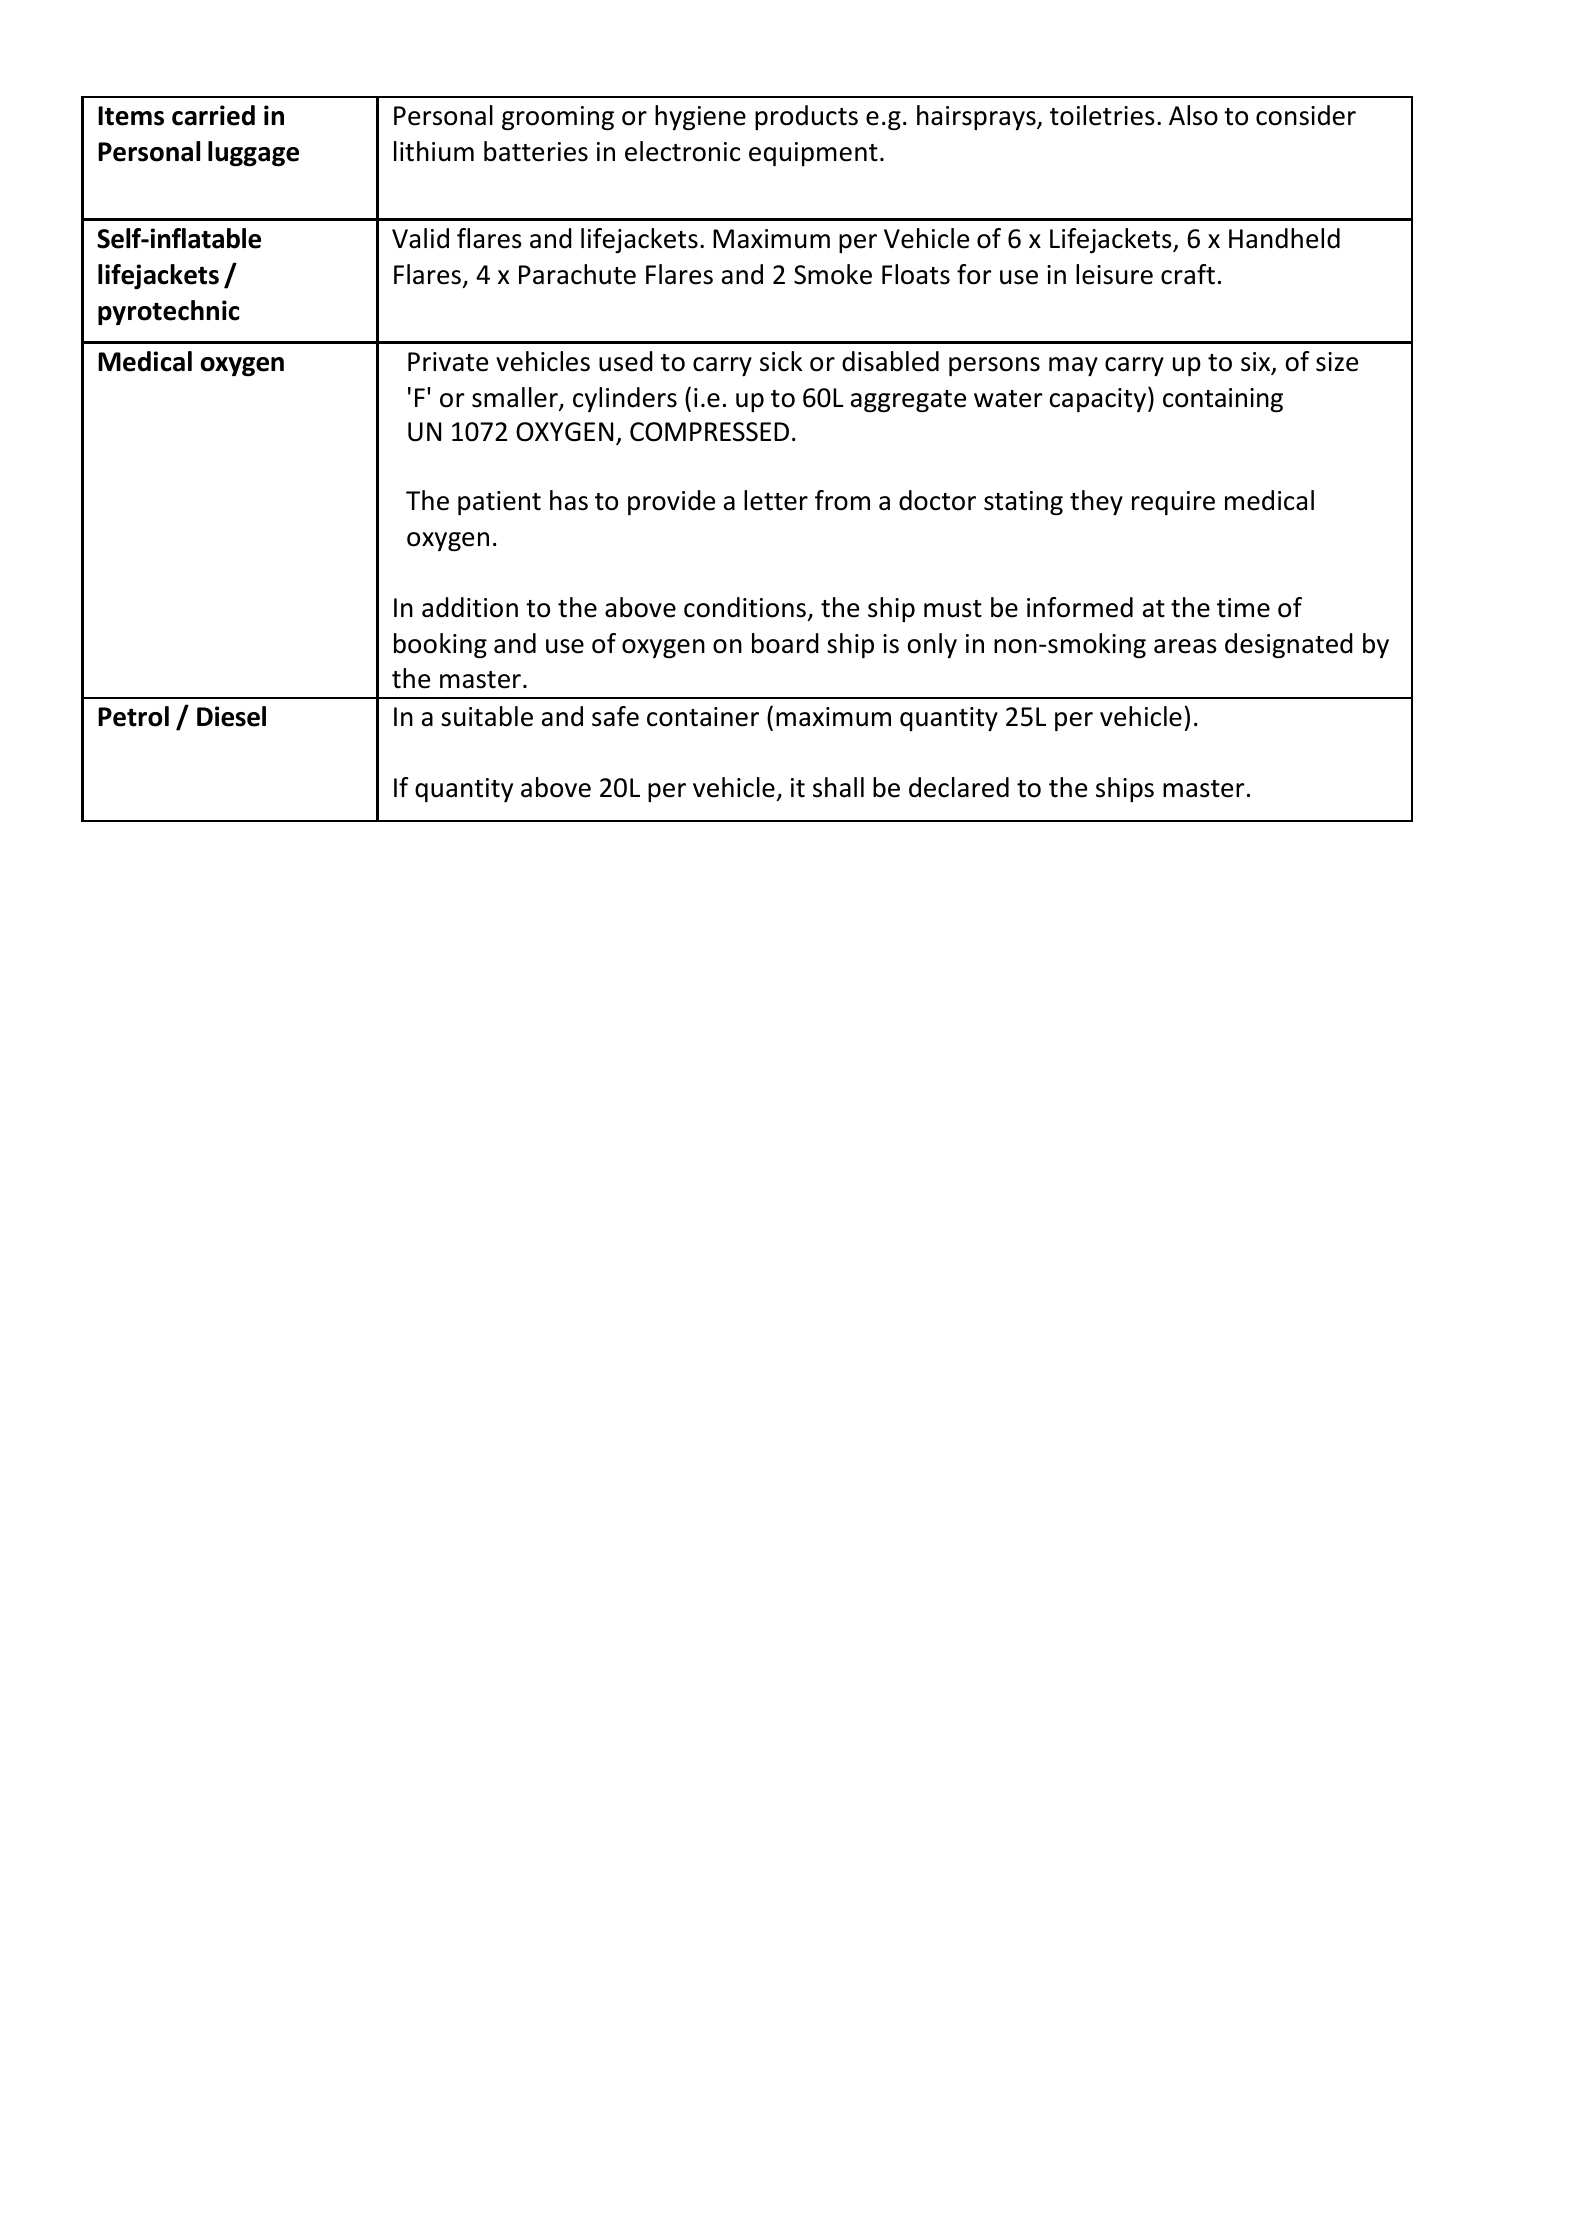 The height and width of the document is (2234, 1579). I want to click on Diesel, so click(231, 716).
